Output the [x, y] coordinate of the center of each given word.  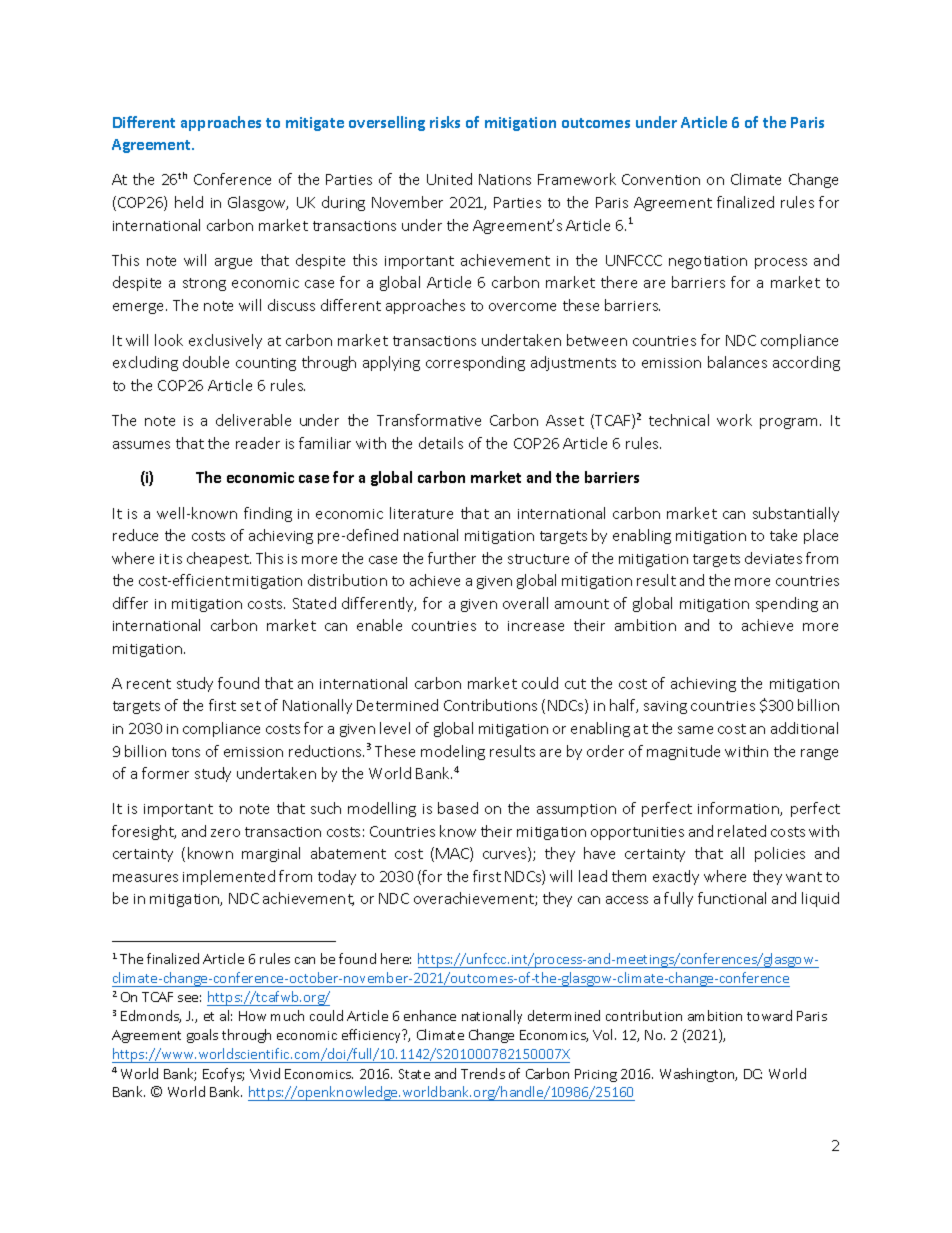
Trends [483, 1073]
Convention [661, 179]
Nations [505, 179]
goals [202, 1036]
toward [769, 1015]
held [189, 202]
